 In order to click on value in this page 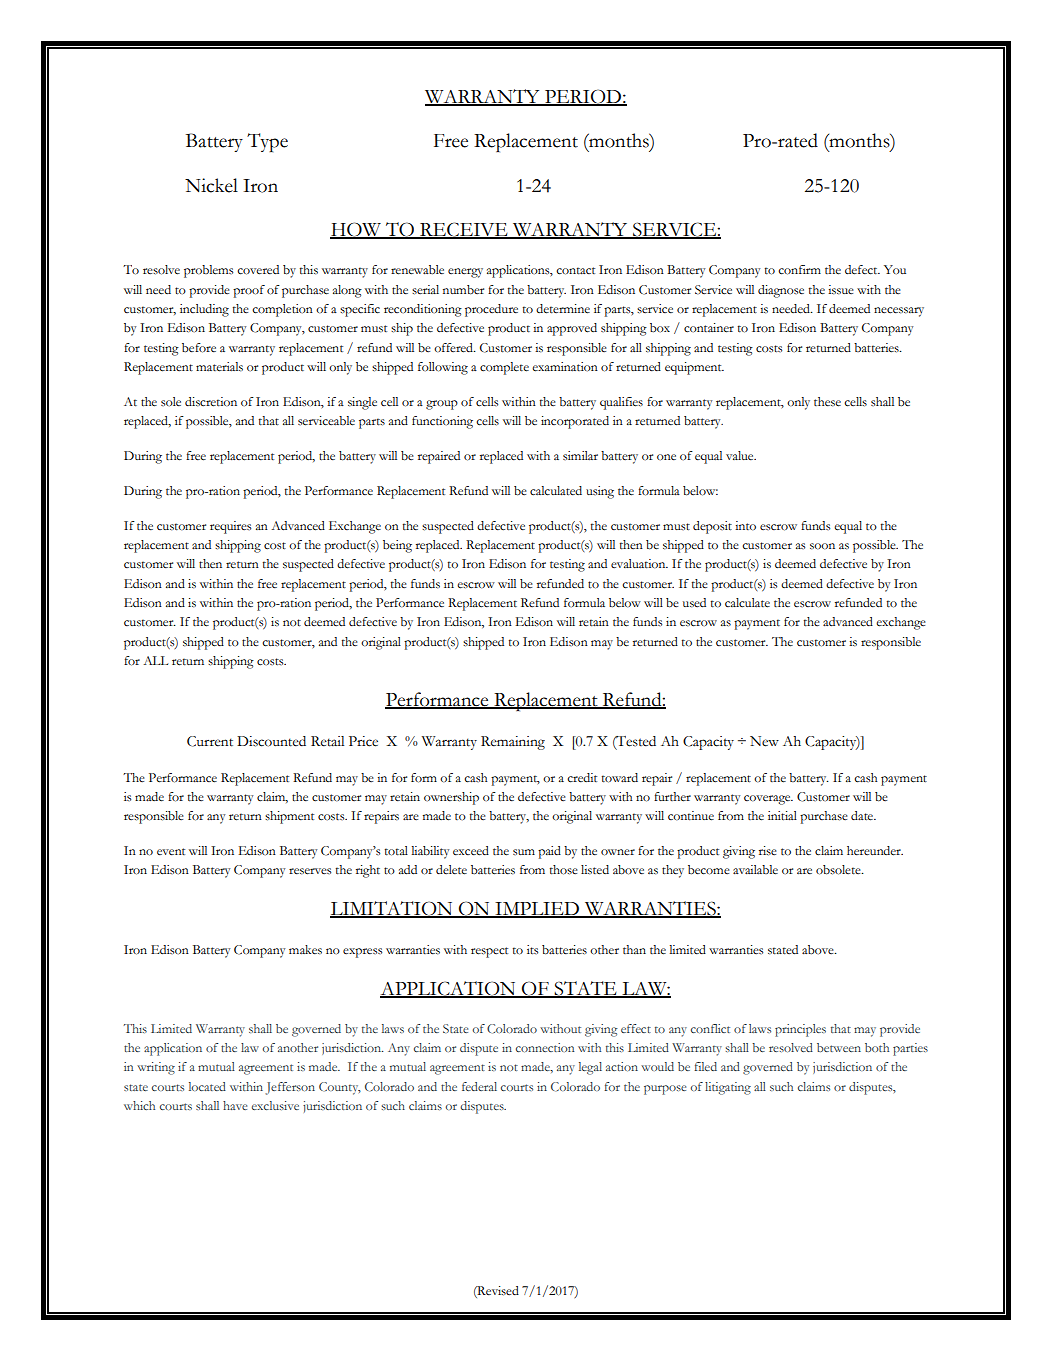, I will do `click(741, 456)`.
